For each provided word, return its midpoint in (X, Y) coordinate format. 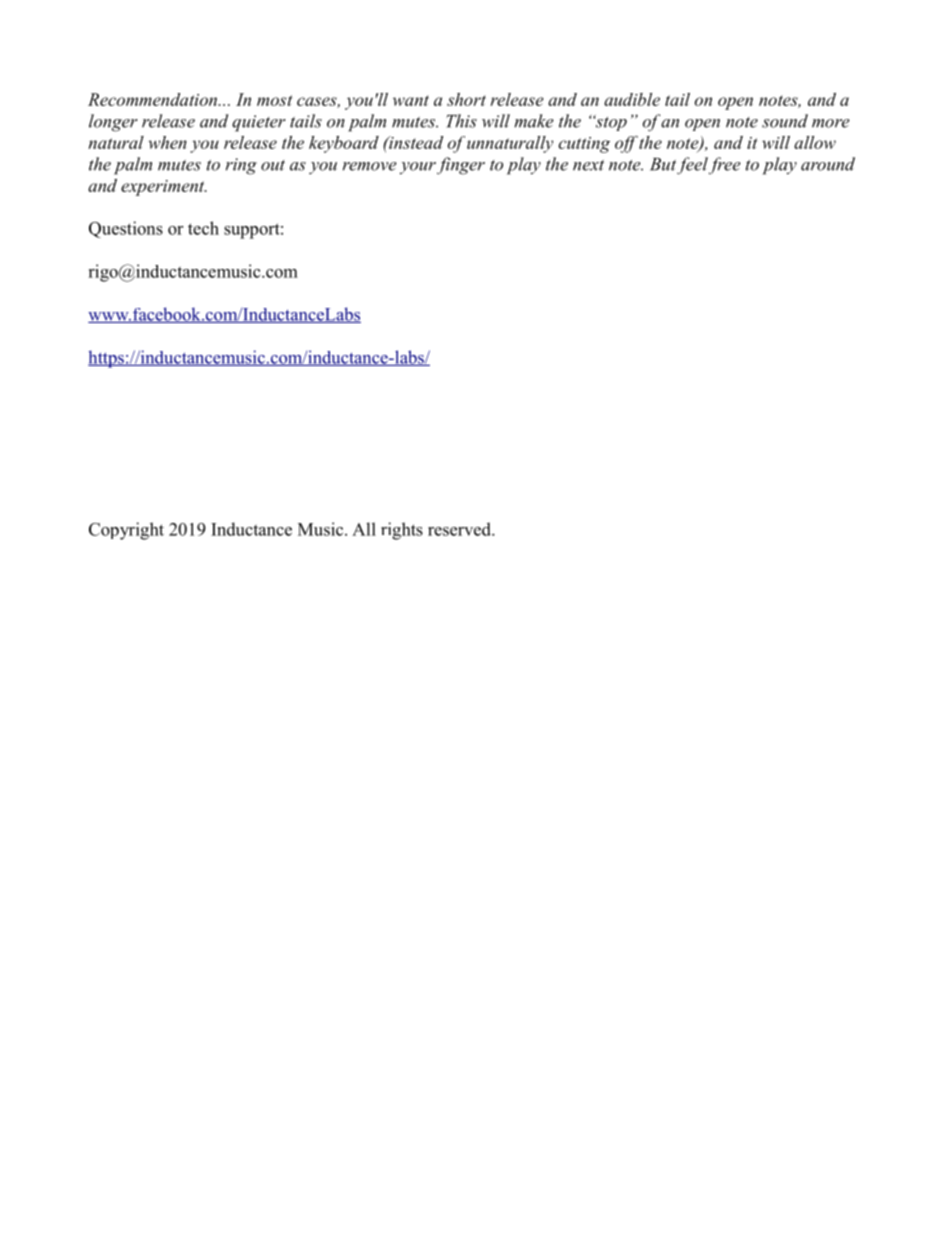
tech (203, 228)
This (461, 121)
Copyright (126, 531)
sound (785, 121)
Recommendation (154, 99)
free (725, 165)
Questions (126, 229)
